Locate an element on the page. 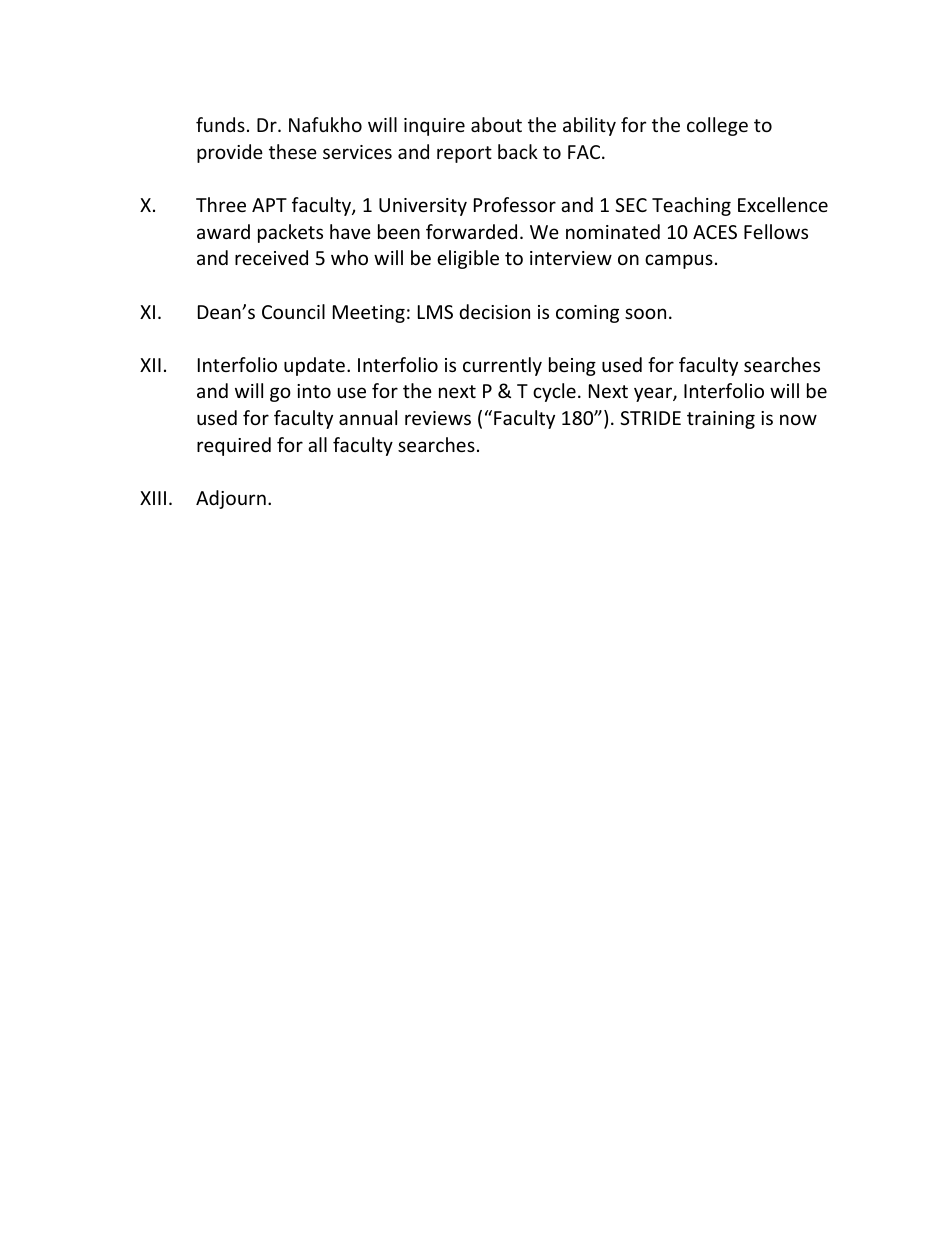 This page has width=952, height=1233. about is located at coordinates (496, 124).
